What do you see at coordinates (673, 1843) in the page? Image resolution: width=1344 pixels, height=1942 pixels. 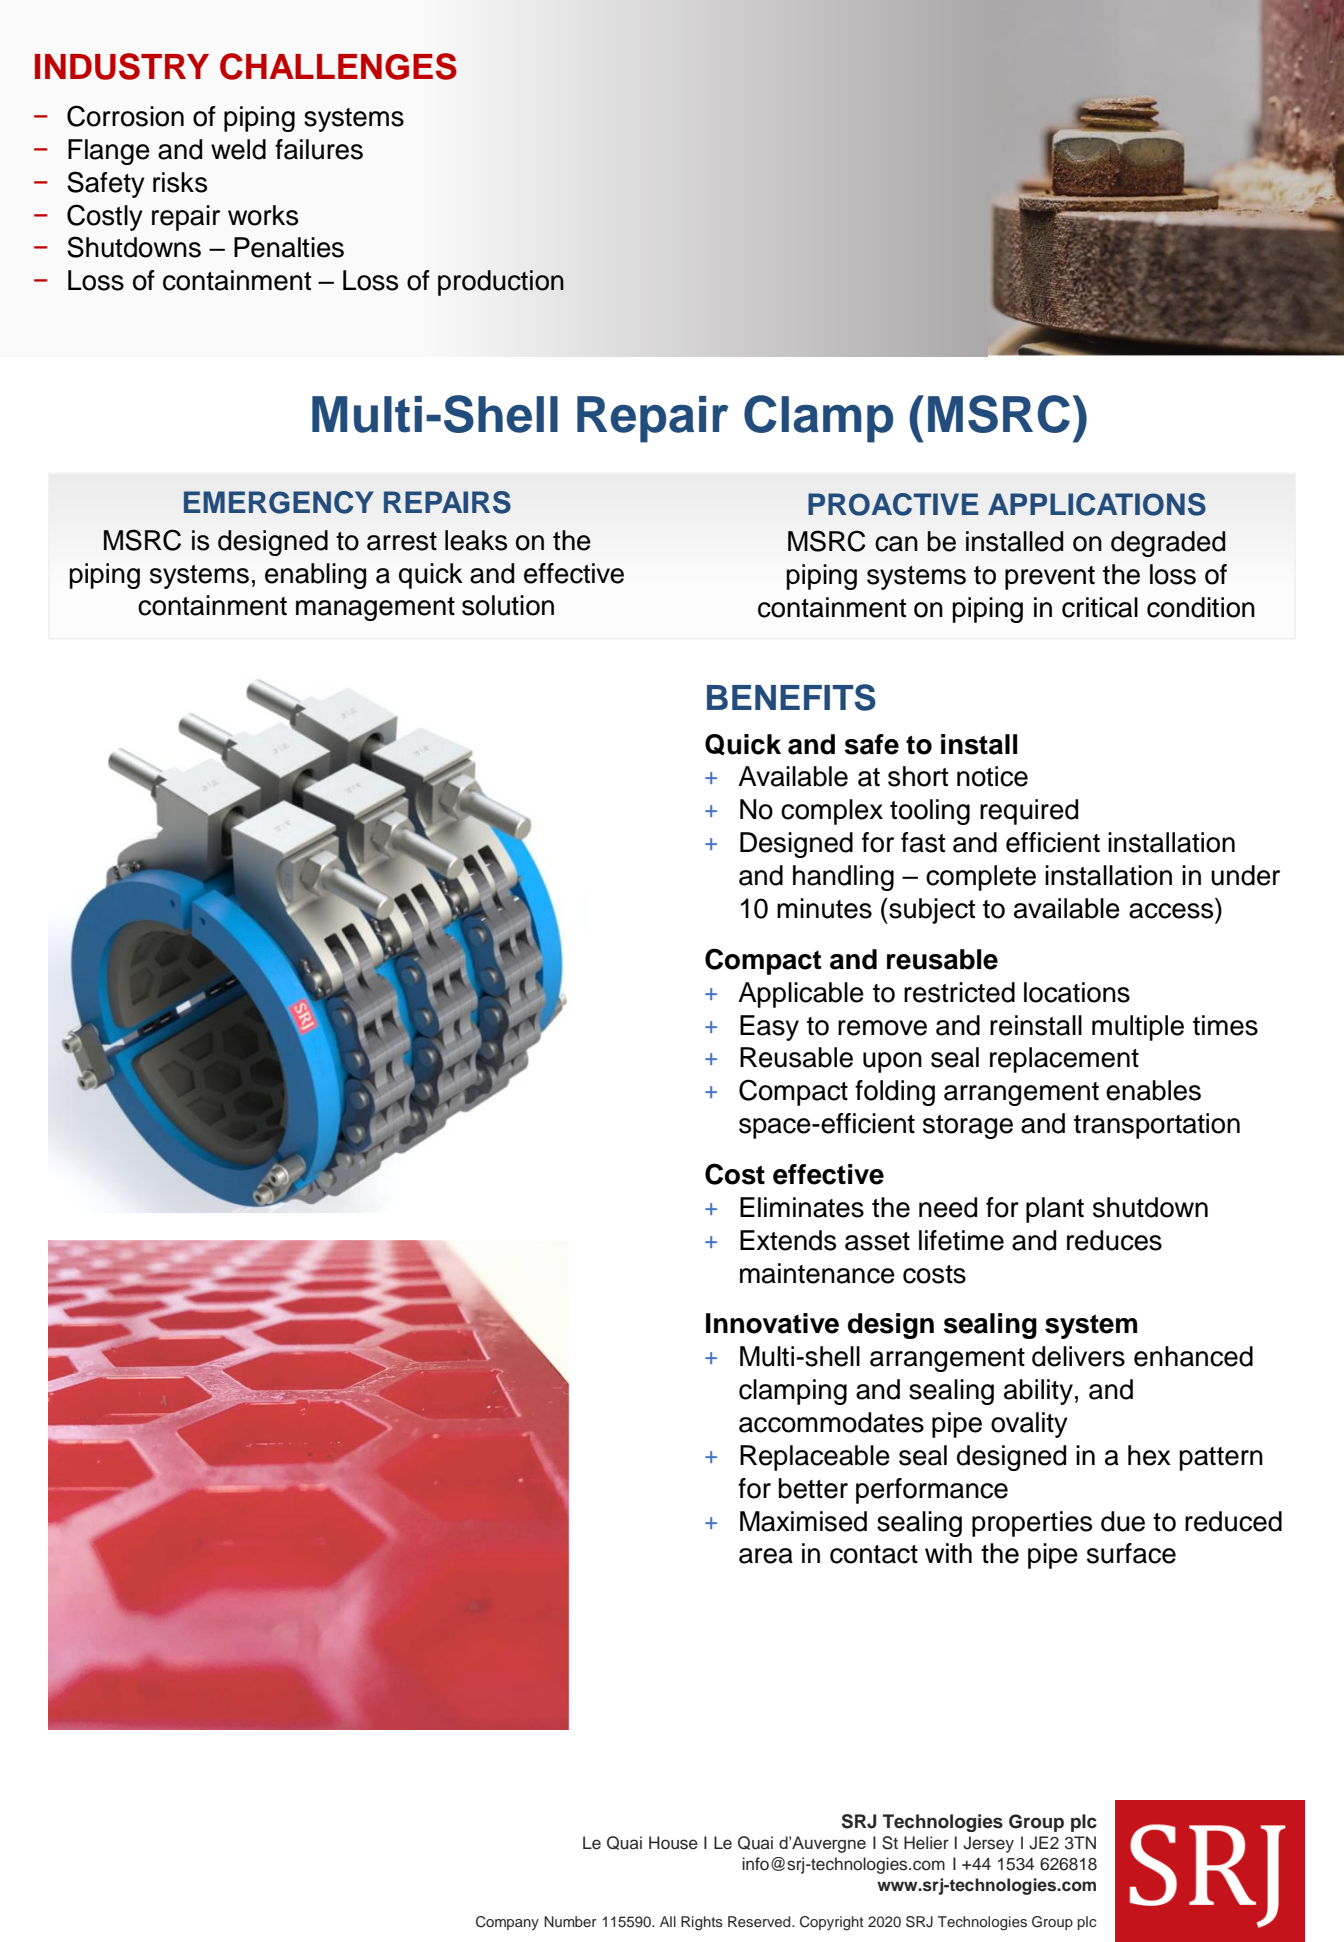 I see `House` at bounding box center [673, 1843].
